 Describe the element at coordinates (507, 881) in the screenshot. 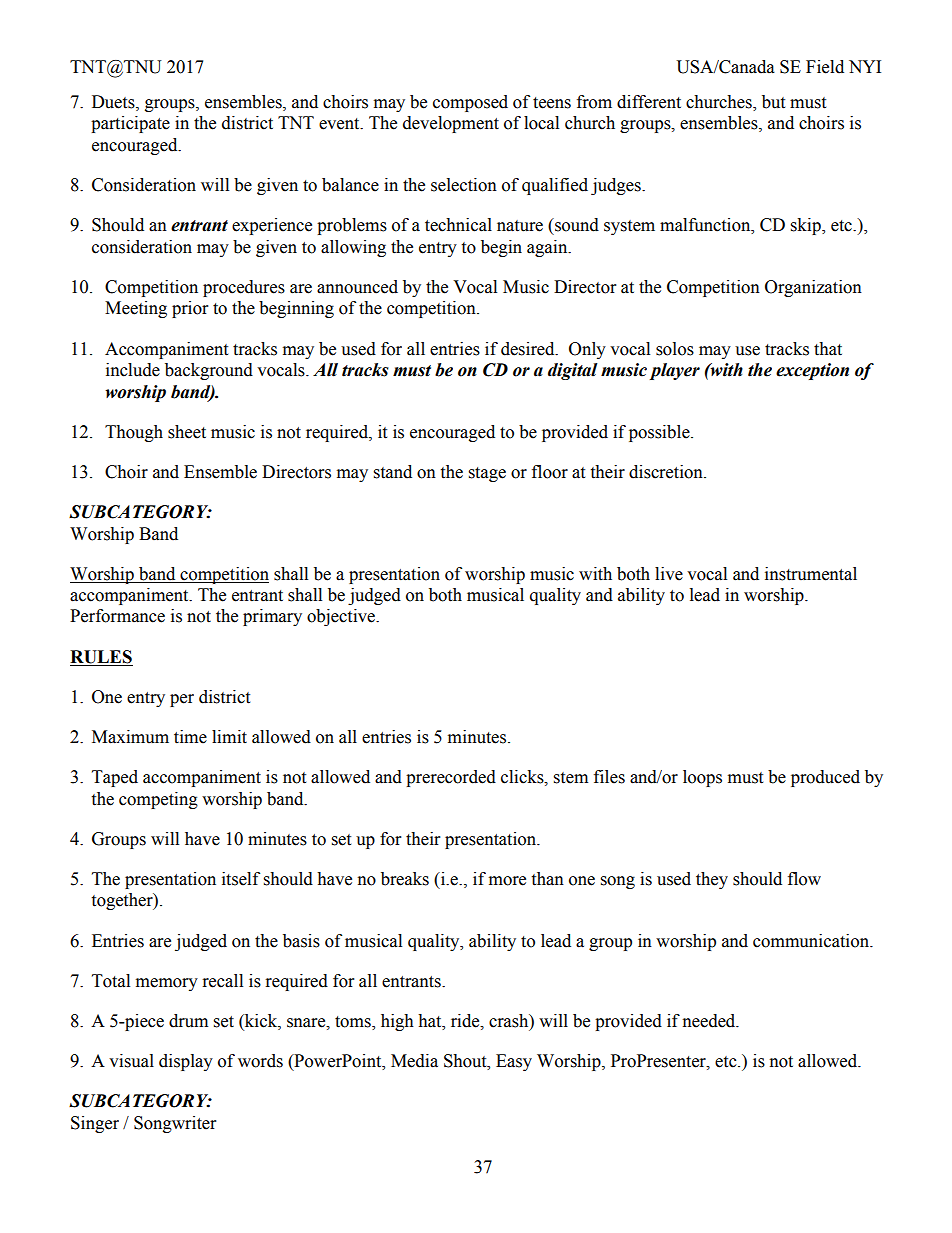

I see `more` at that location.
